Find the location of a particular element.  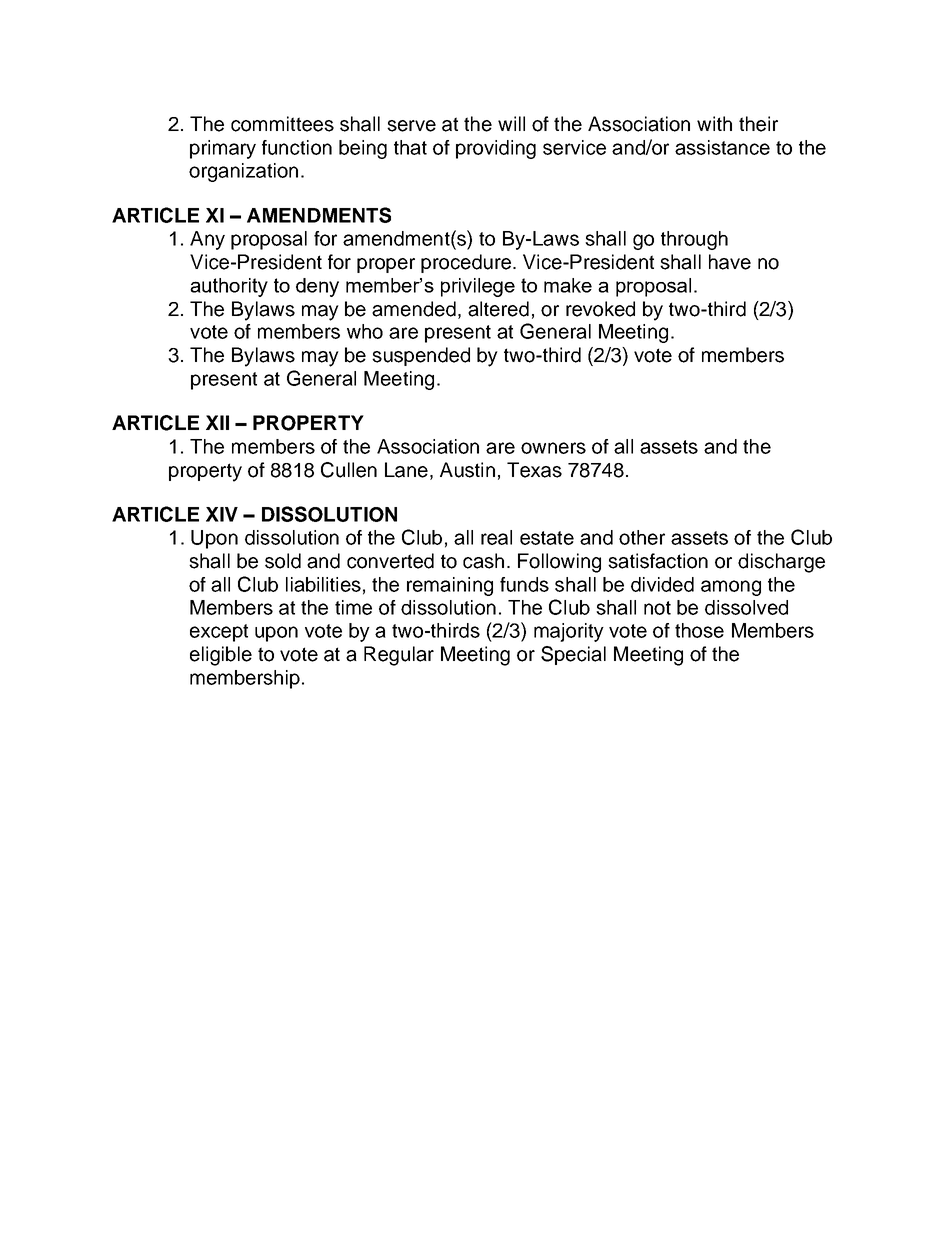

XII is located at coordinates (217, 422).
